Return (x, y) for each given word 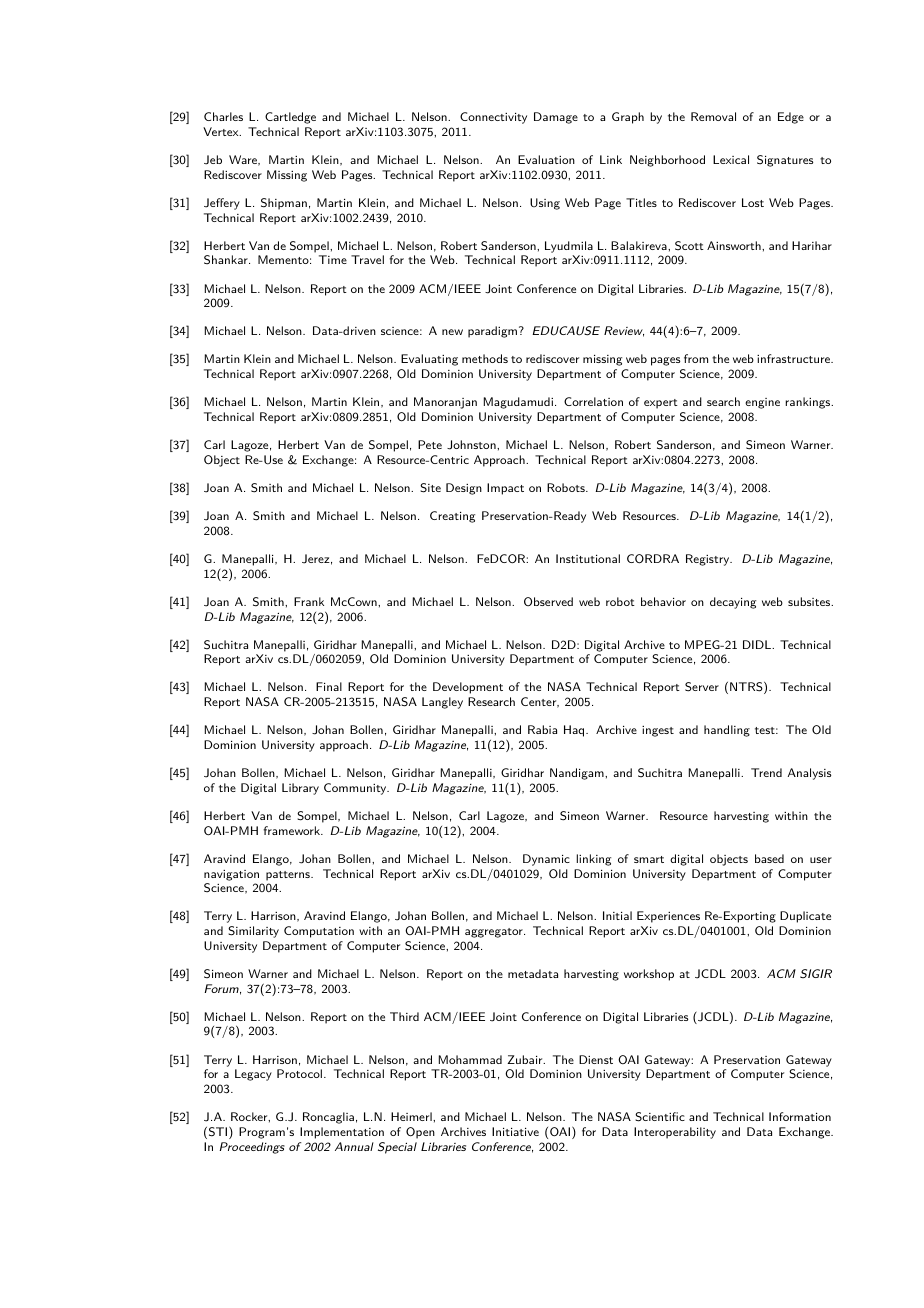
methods (485, 358)
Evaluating (429, 360)
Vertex (222, 131)
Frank (309, 601)
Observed (548, 601)
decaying (733, 603)
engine (762, 403)
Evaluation (546, 159)
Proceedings (252, 1148)
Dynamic (546, 860)
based (769, 858)
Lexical (731, 159)
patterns (289, 876)
